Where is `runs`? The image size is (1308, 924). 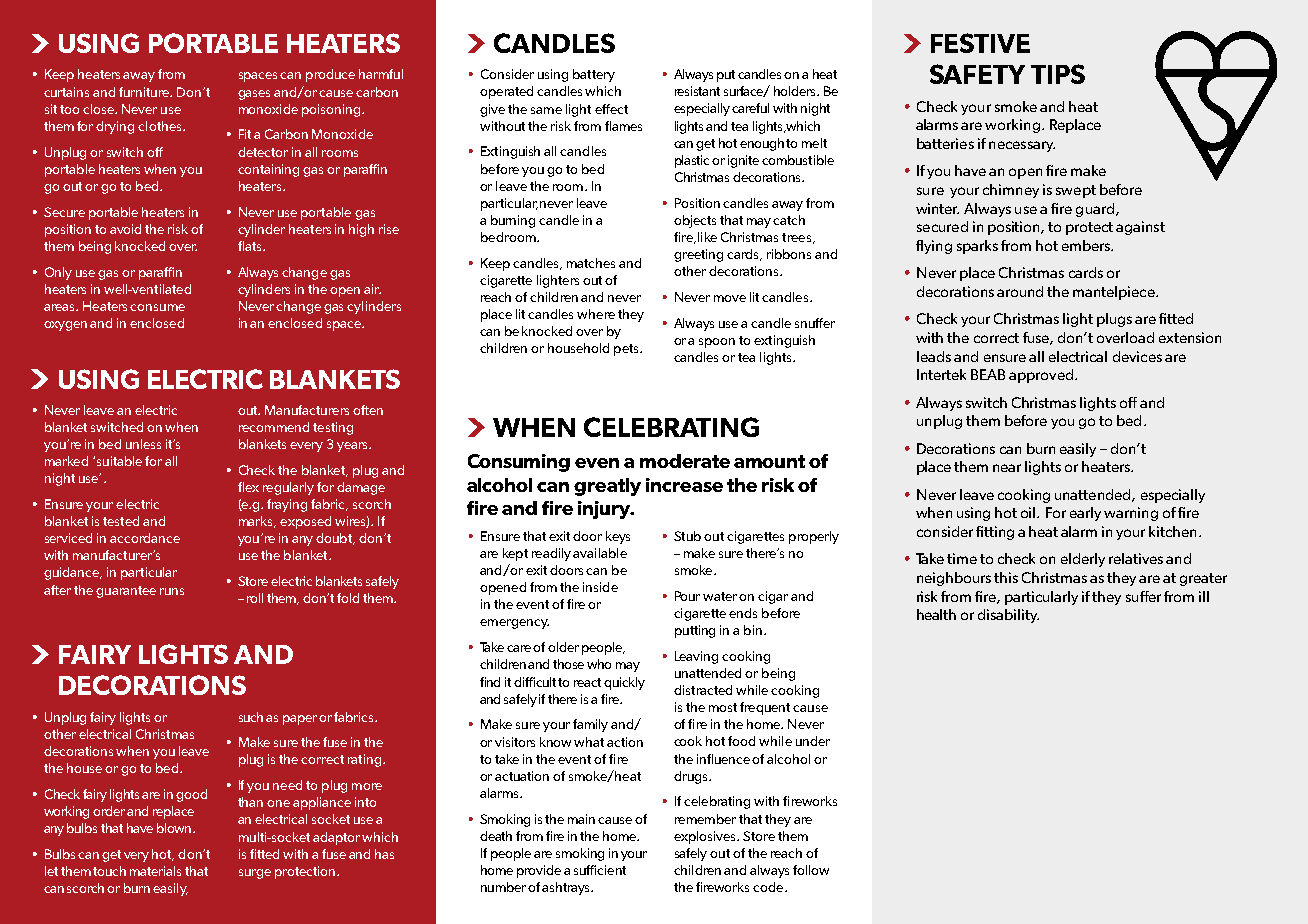
runs is located at coordinates (172, 591).
